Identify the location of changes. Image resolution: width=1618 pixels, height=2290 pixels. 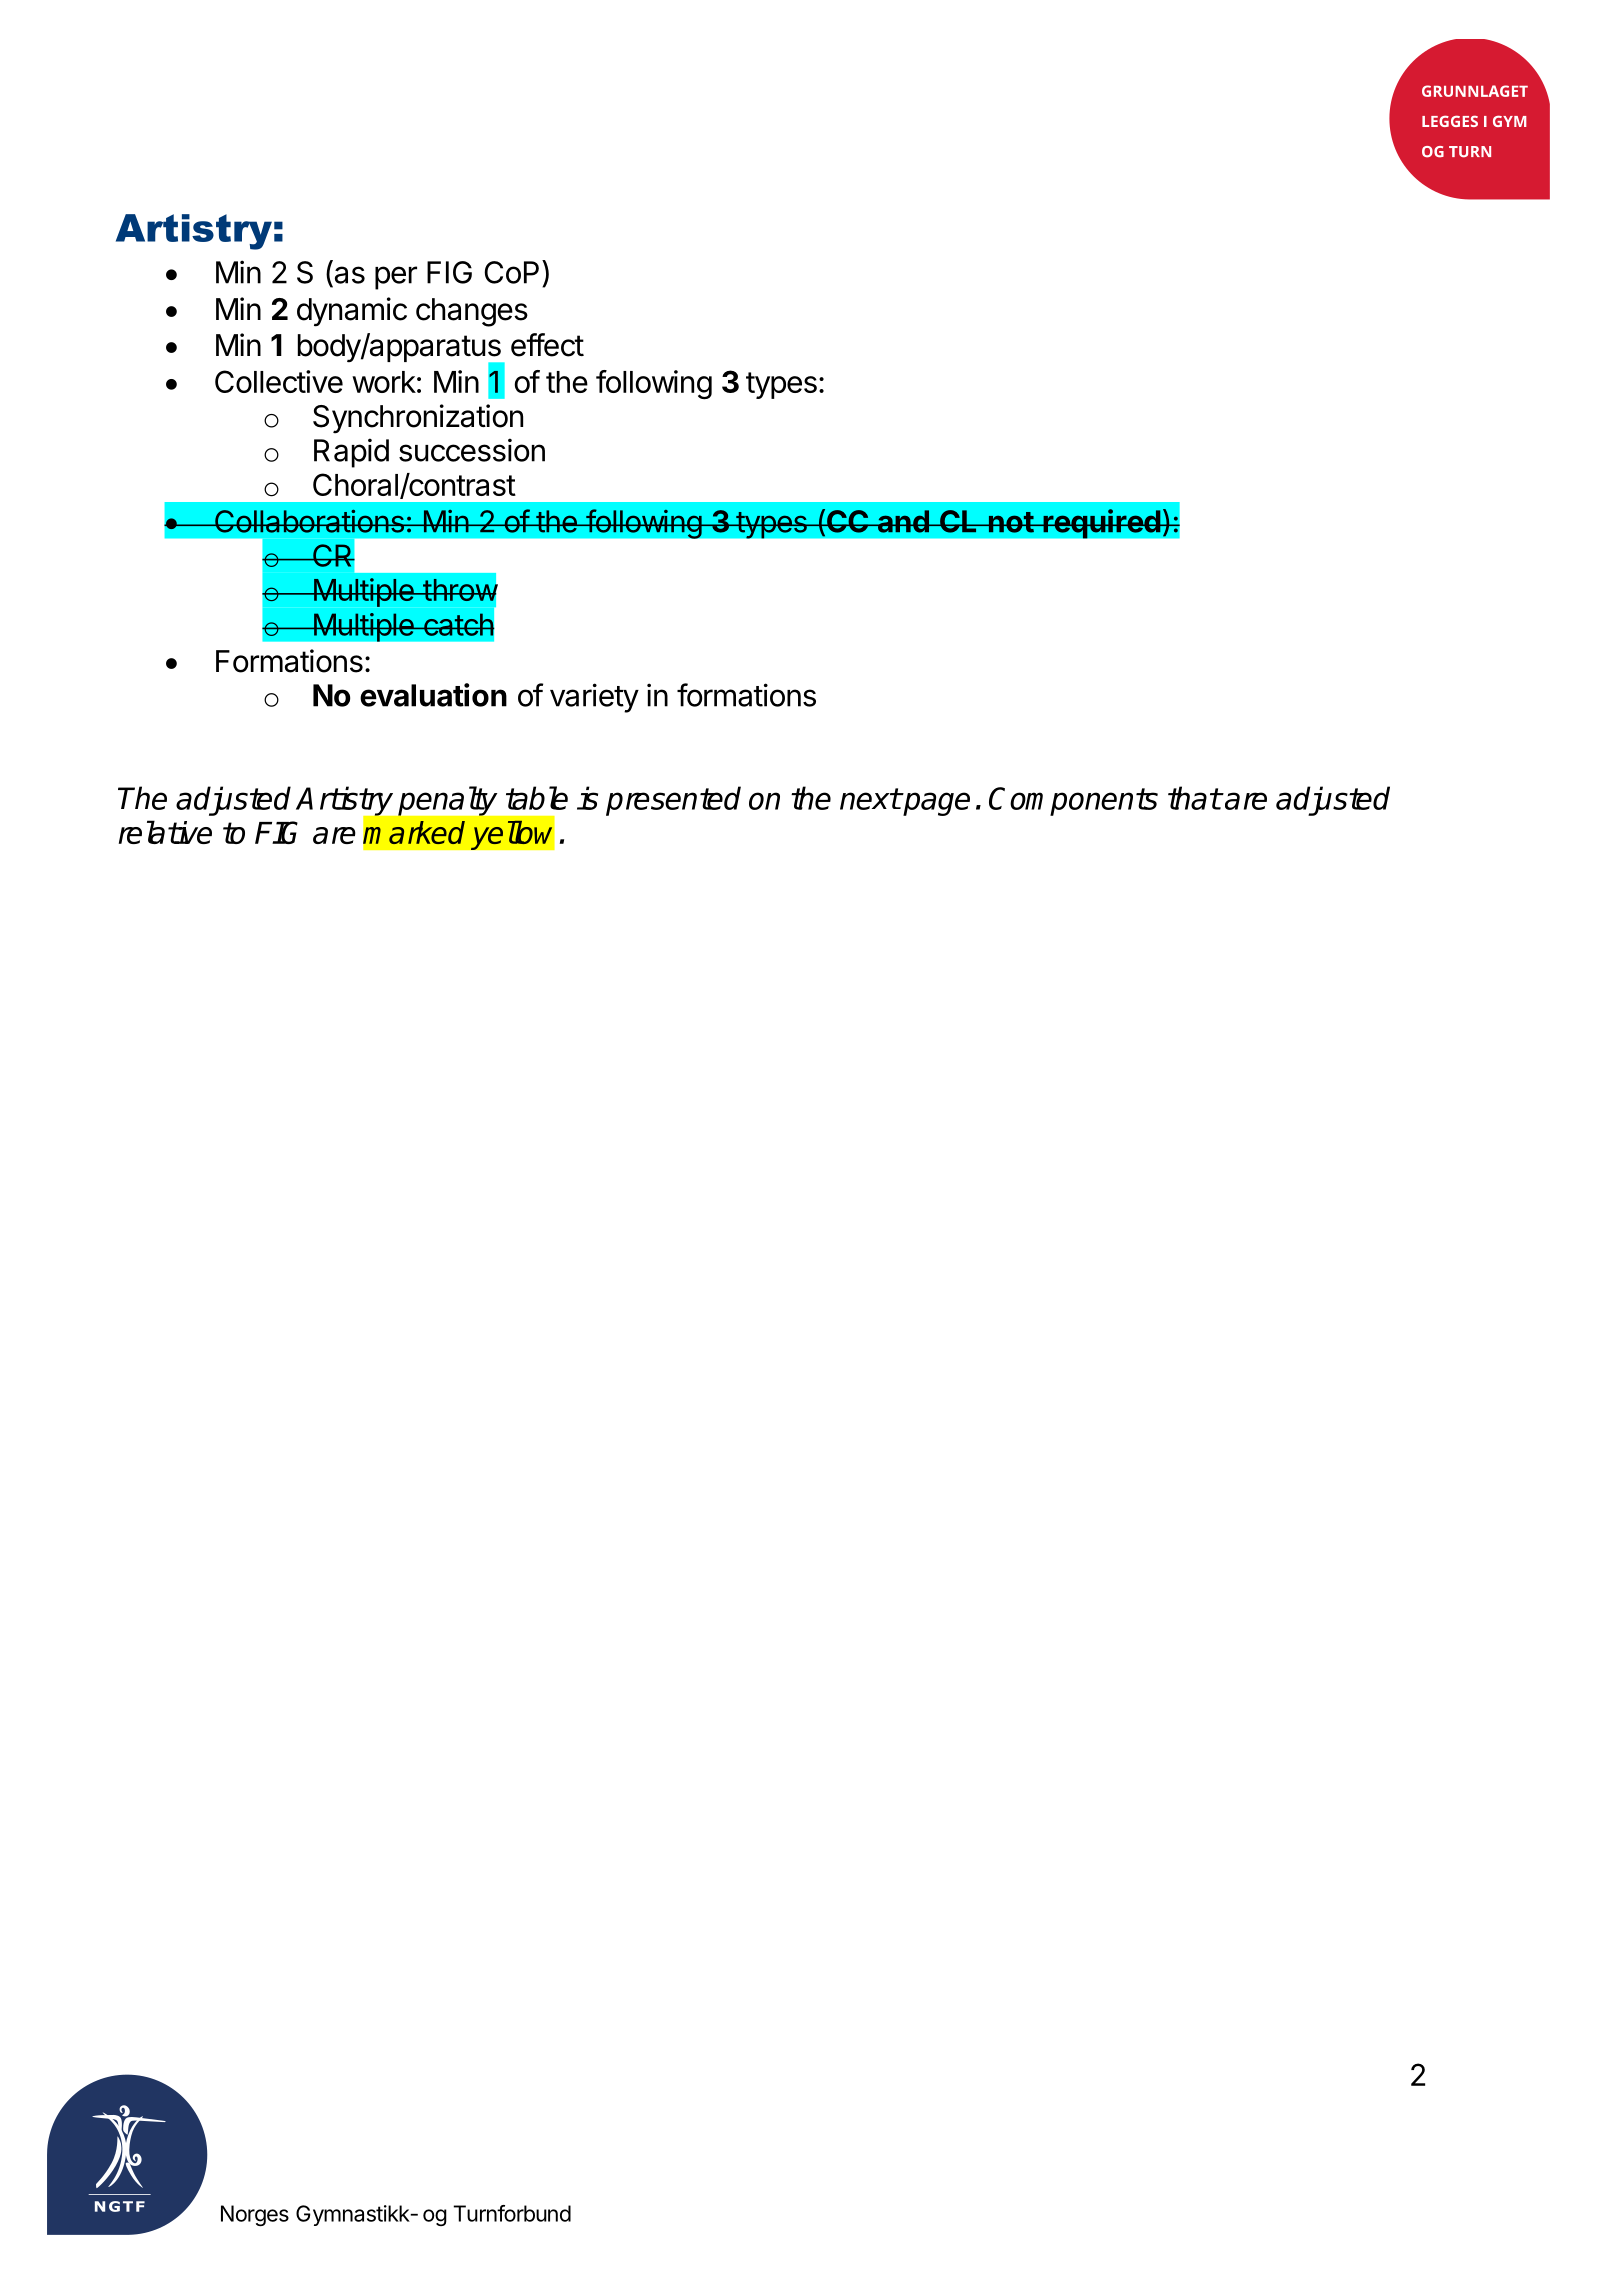
(472, 312).
